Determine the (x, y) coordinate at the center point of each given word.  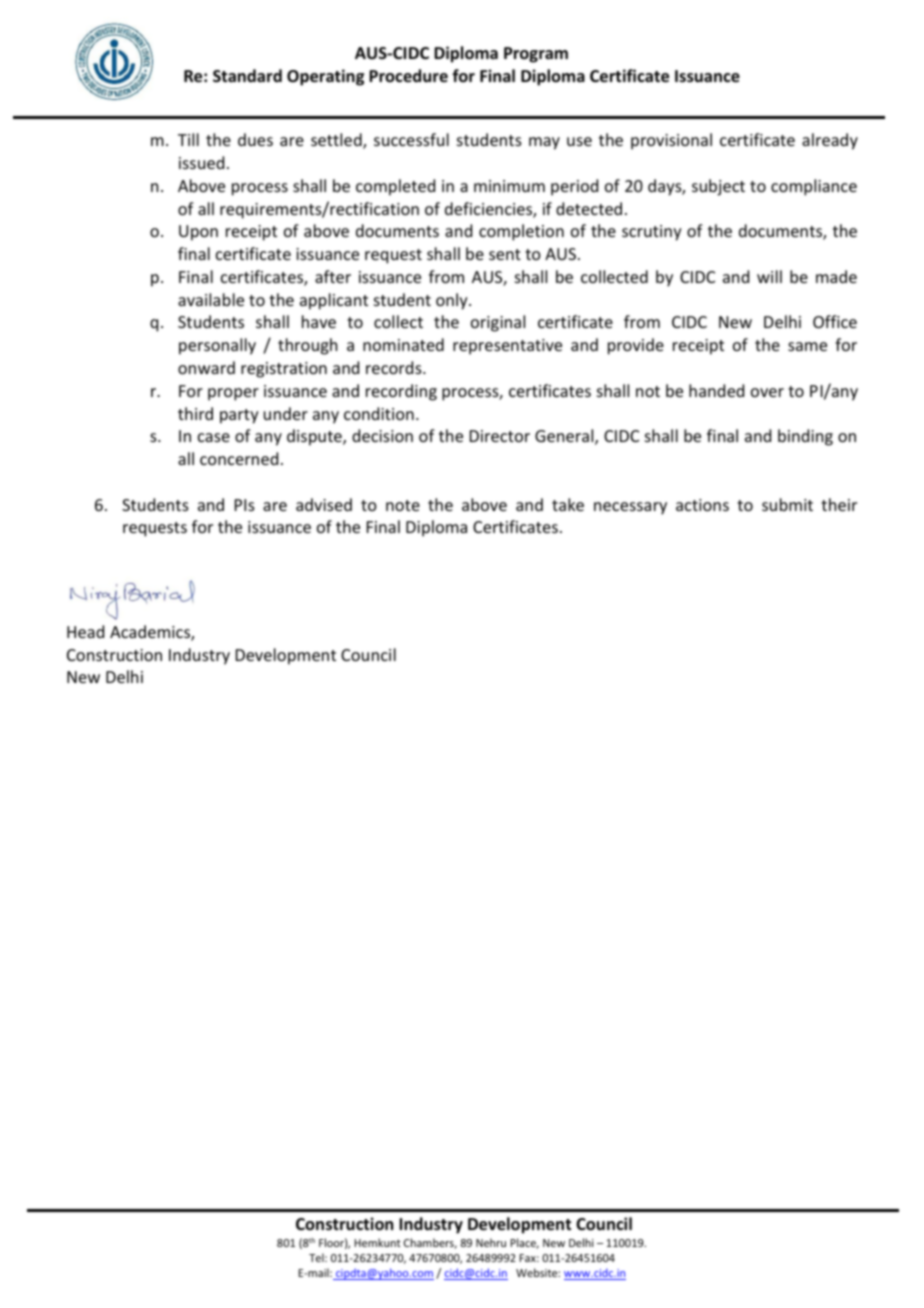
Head (85, 631)
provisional (671, 141)
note (403, 505)
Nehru (491, 1242)
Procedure (408, 75)
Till (188, 139)
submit (787, 504)
